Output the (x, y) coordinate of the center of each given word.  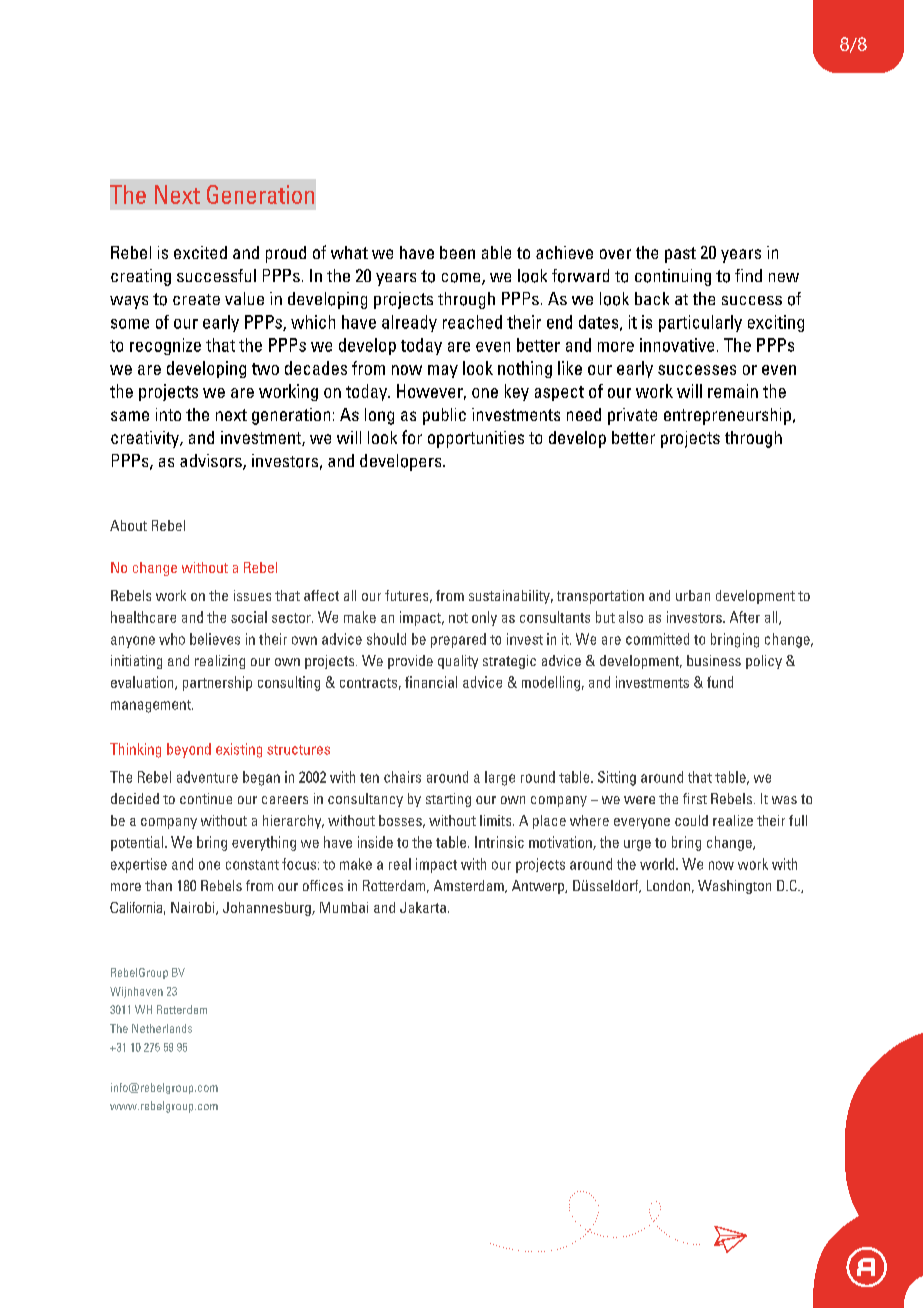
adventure (207, 777)
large (500, 778)
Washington (734, 887)
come (462, 279)
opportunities (476, 439)
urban (693, 595)
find (748, 275)
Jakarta (423, 907)
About (128, 525)
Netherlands (162, 1028)
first (695, 798)
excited (200, 252)
